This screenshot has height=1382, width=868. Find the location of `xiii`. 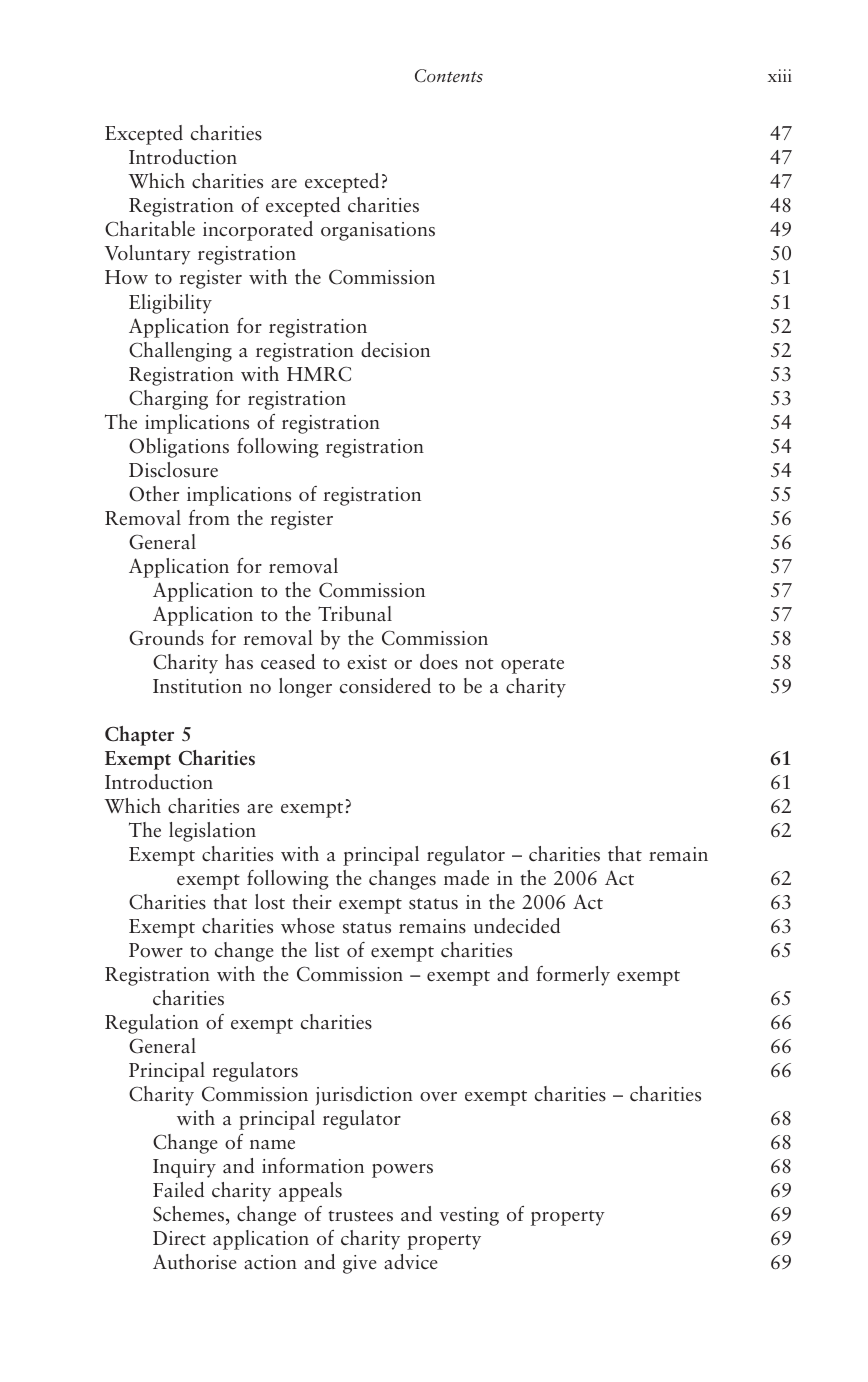

xiii is located at coordinates (780, 75).
